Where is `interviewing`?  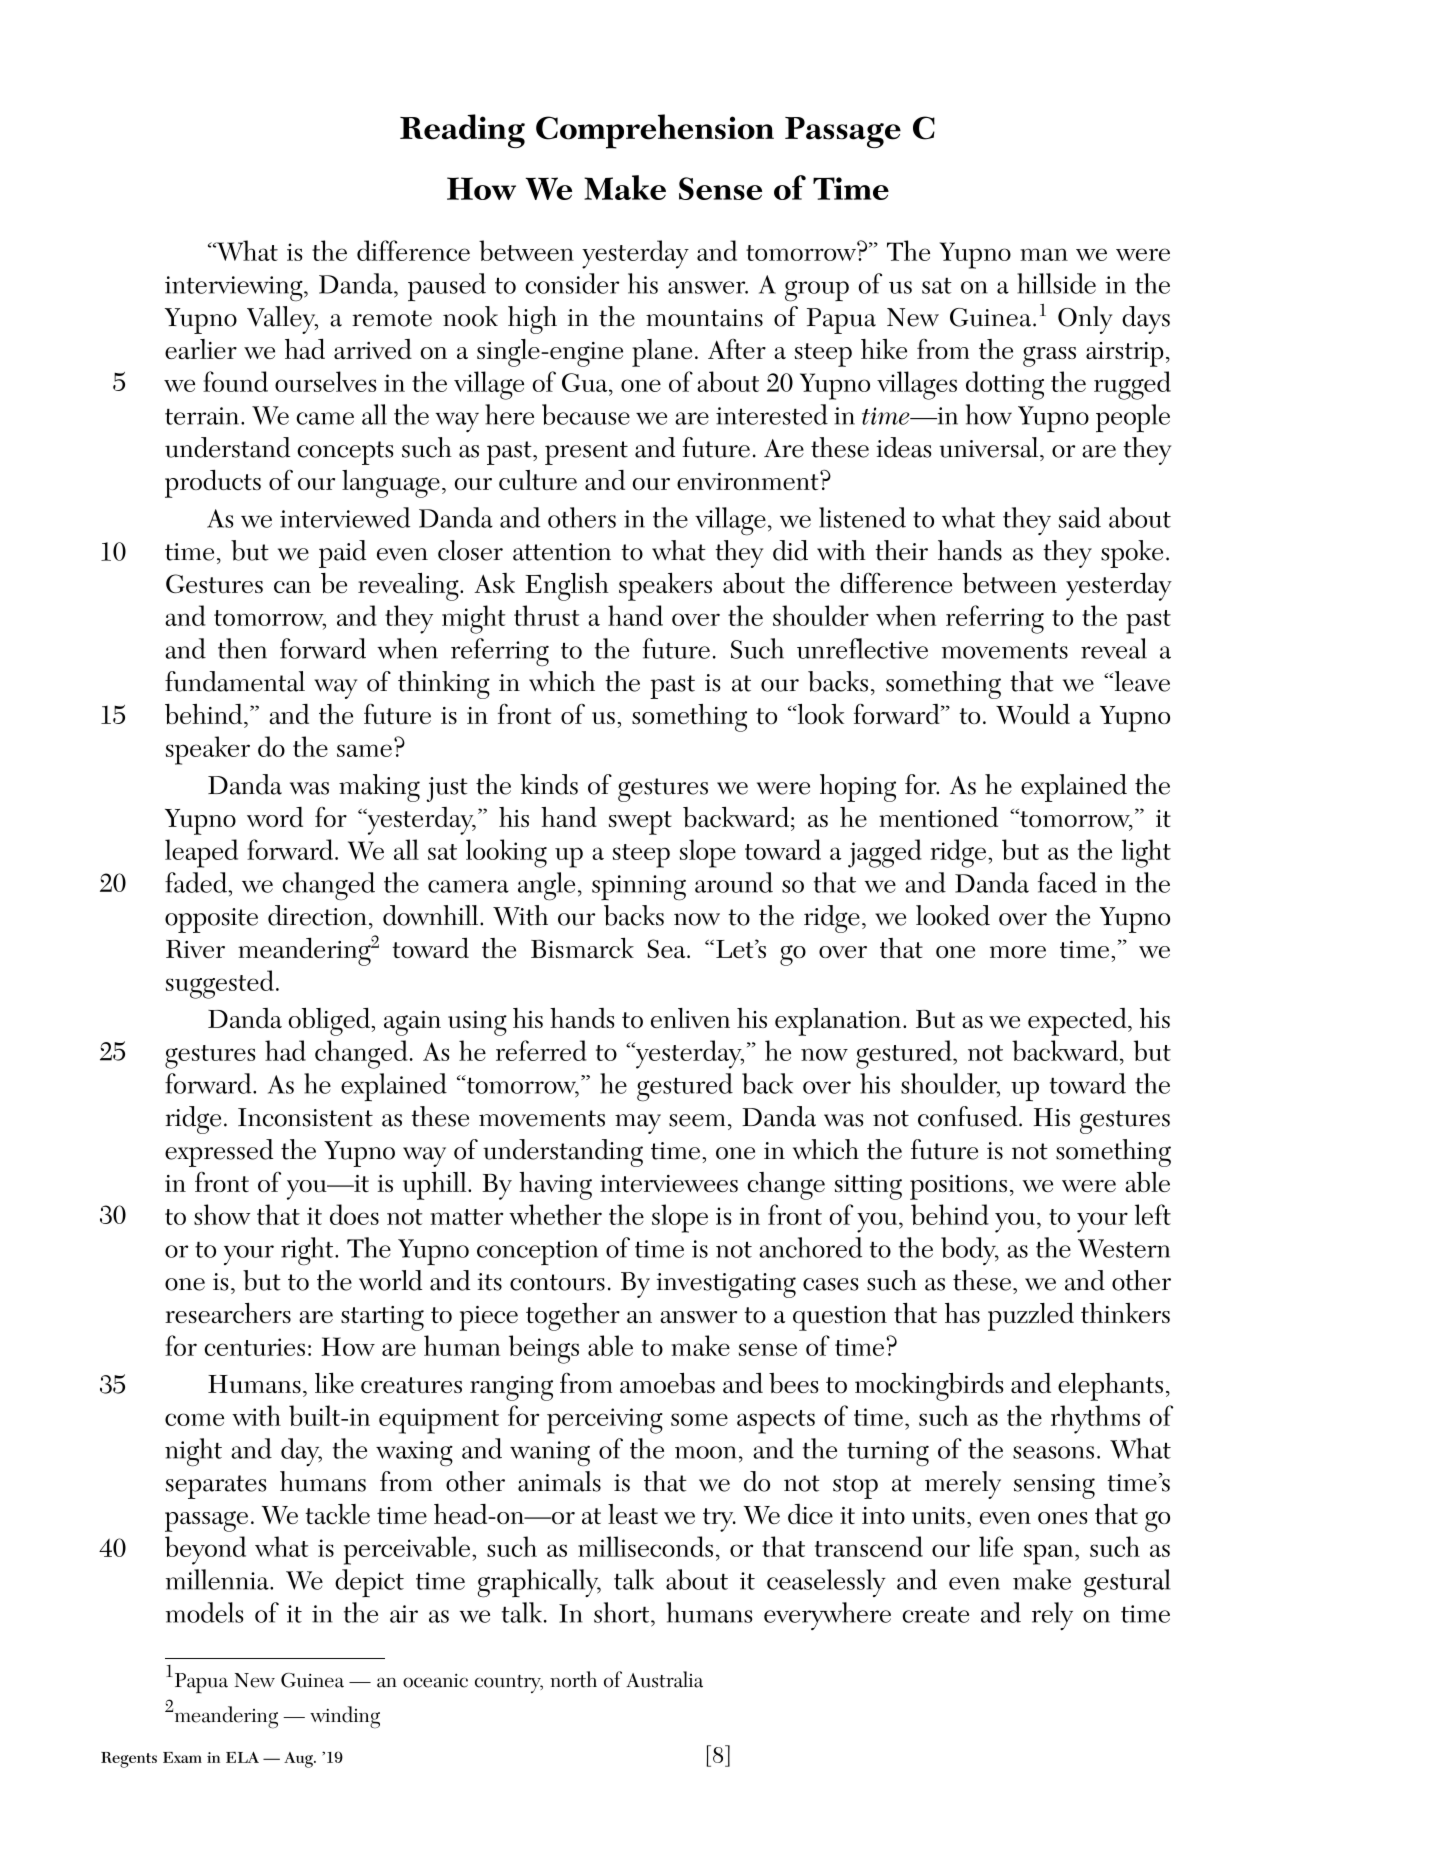 interviewing is located at coordinates (235, 289).
